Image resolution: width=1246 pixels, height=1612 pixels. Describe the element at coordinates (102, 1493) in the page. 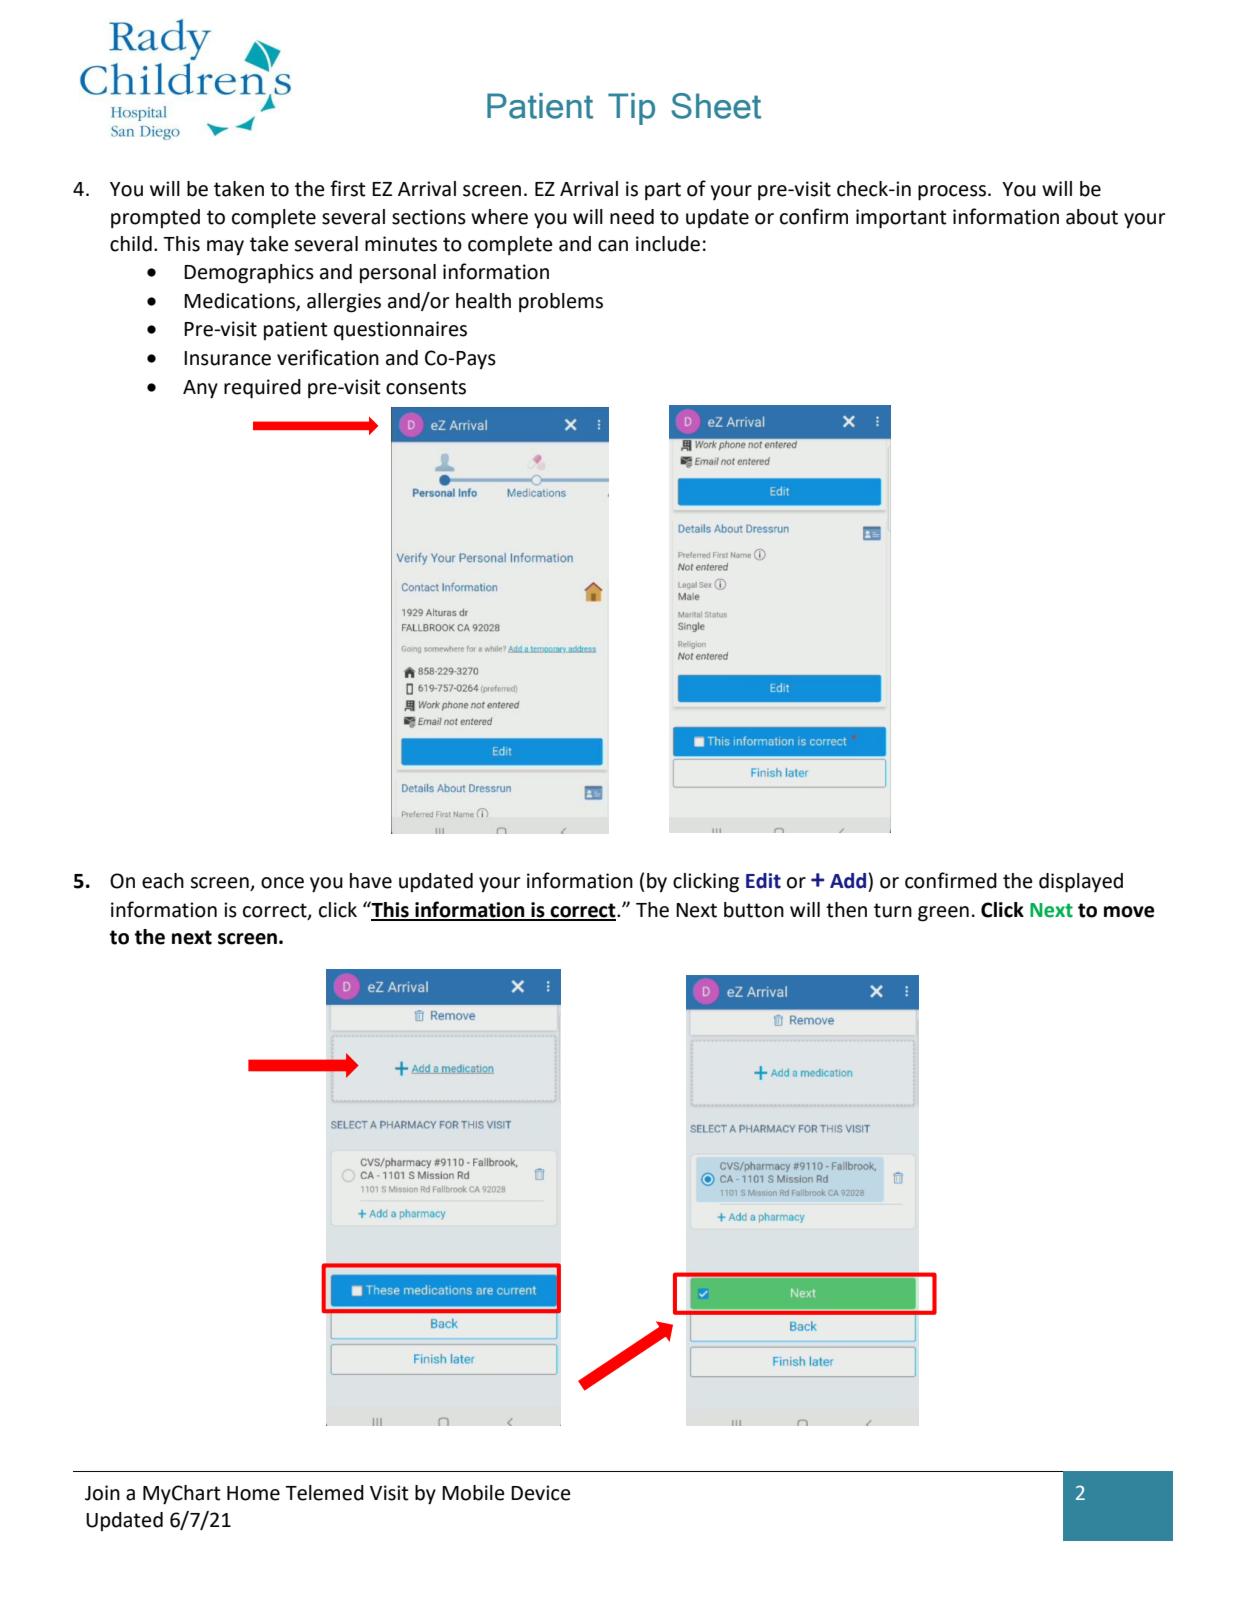

I see `Join` at that location.
